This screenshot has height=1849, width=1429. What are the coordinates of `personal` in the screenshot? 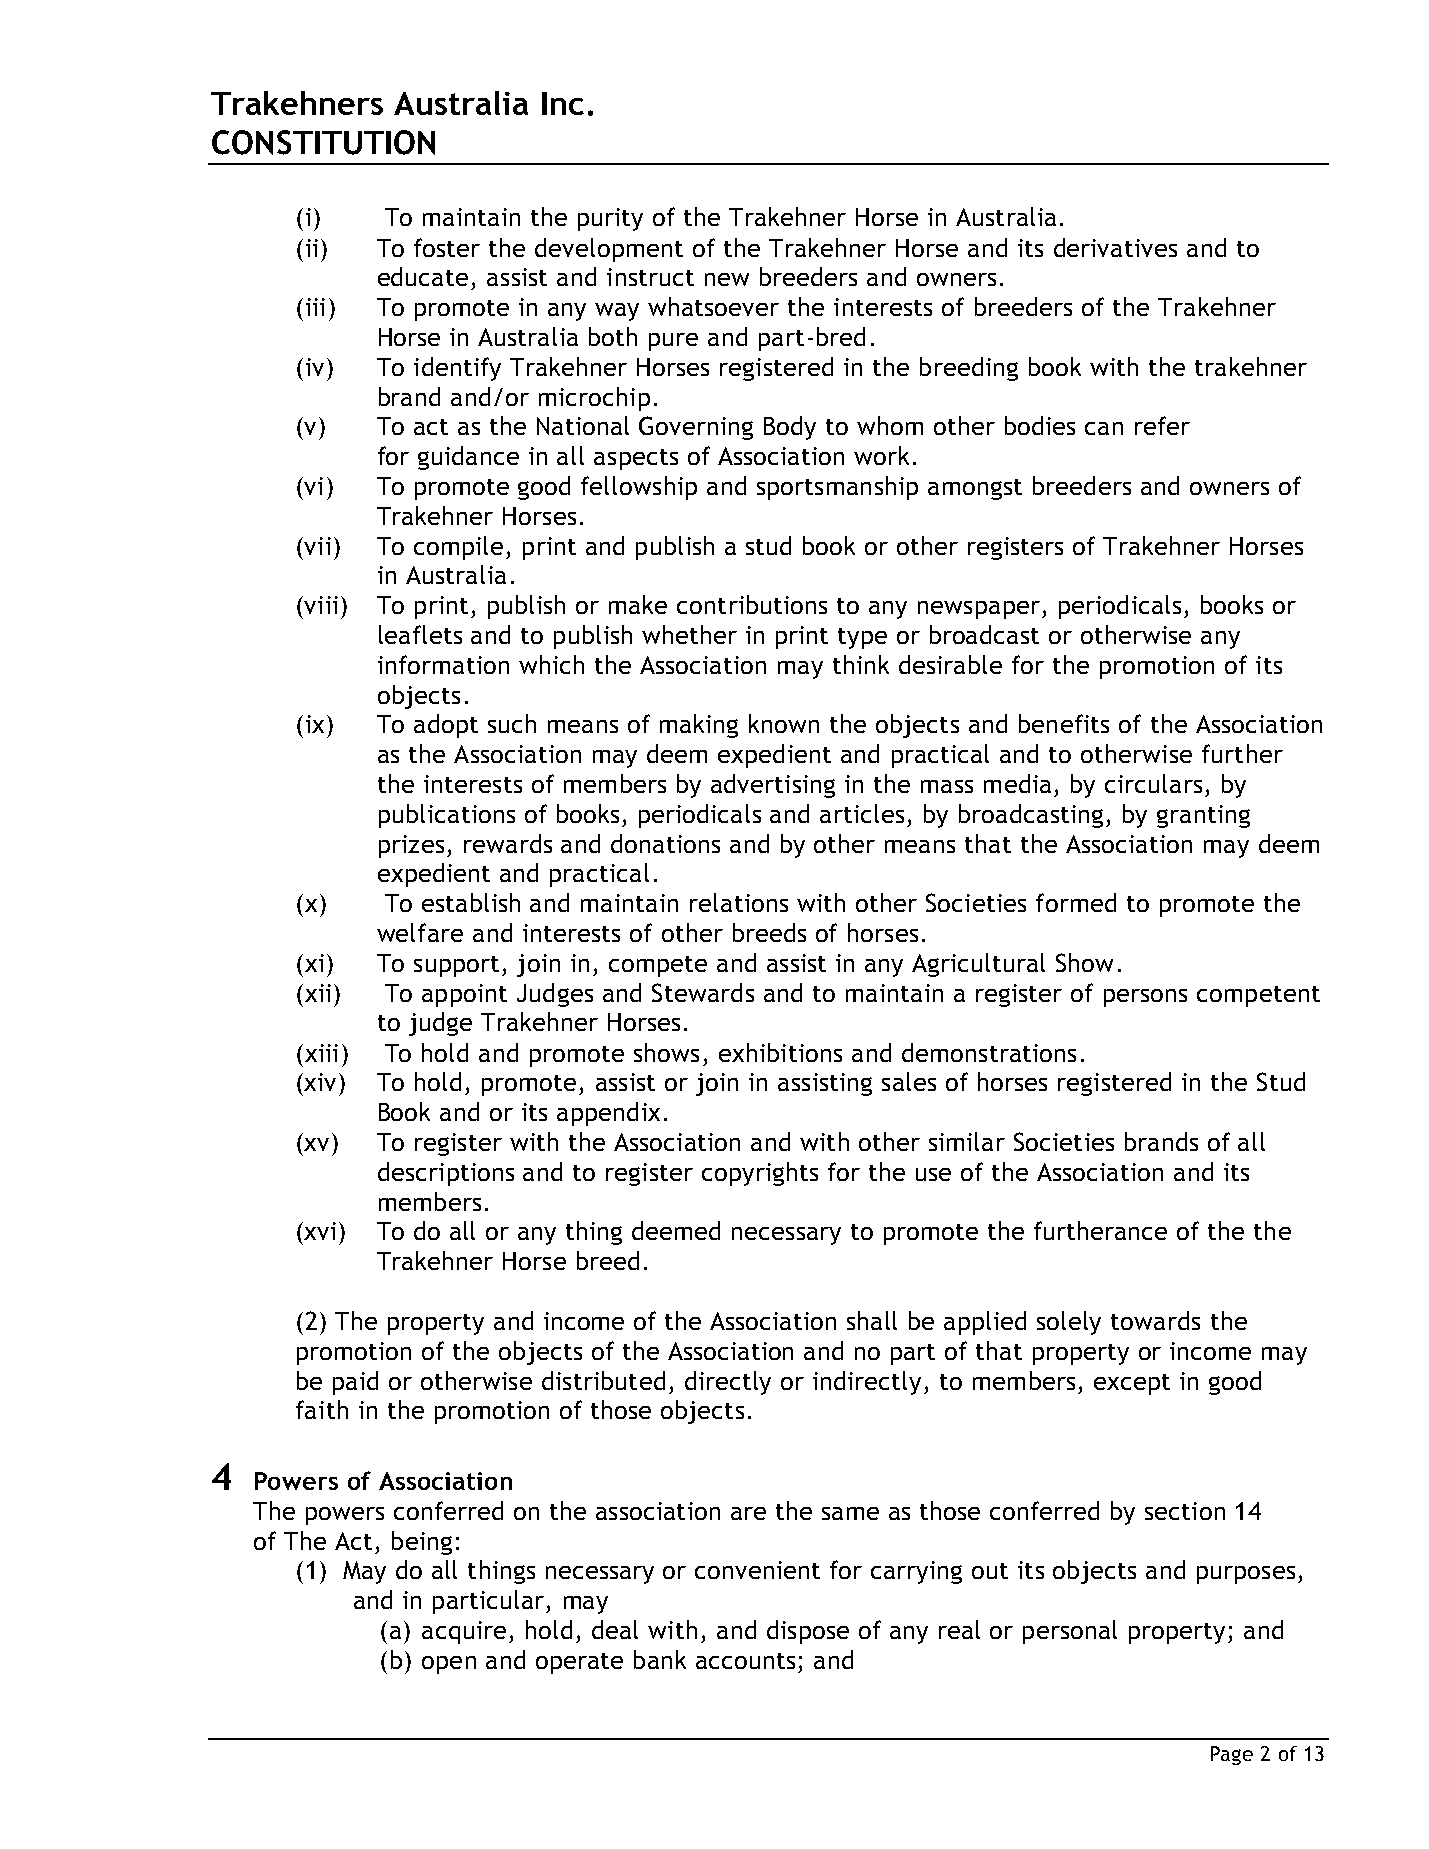 It's located at (1070, 1632).
